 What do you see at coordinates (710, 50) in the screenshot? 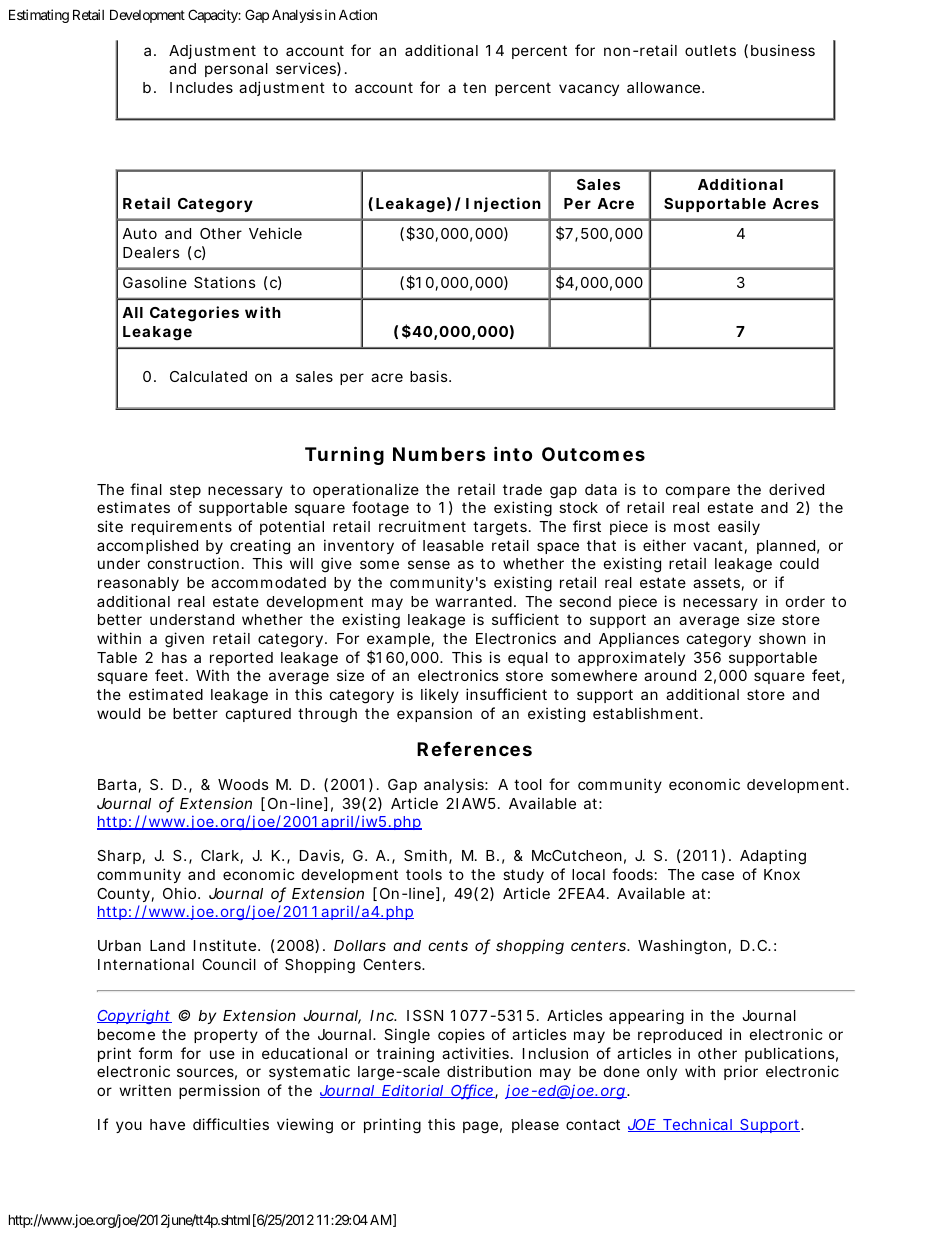
I see `outlets` at bounding box center [710, 50].
